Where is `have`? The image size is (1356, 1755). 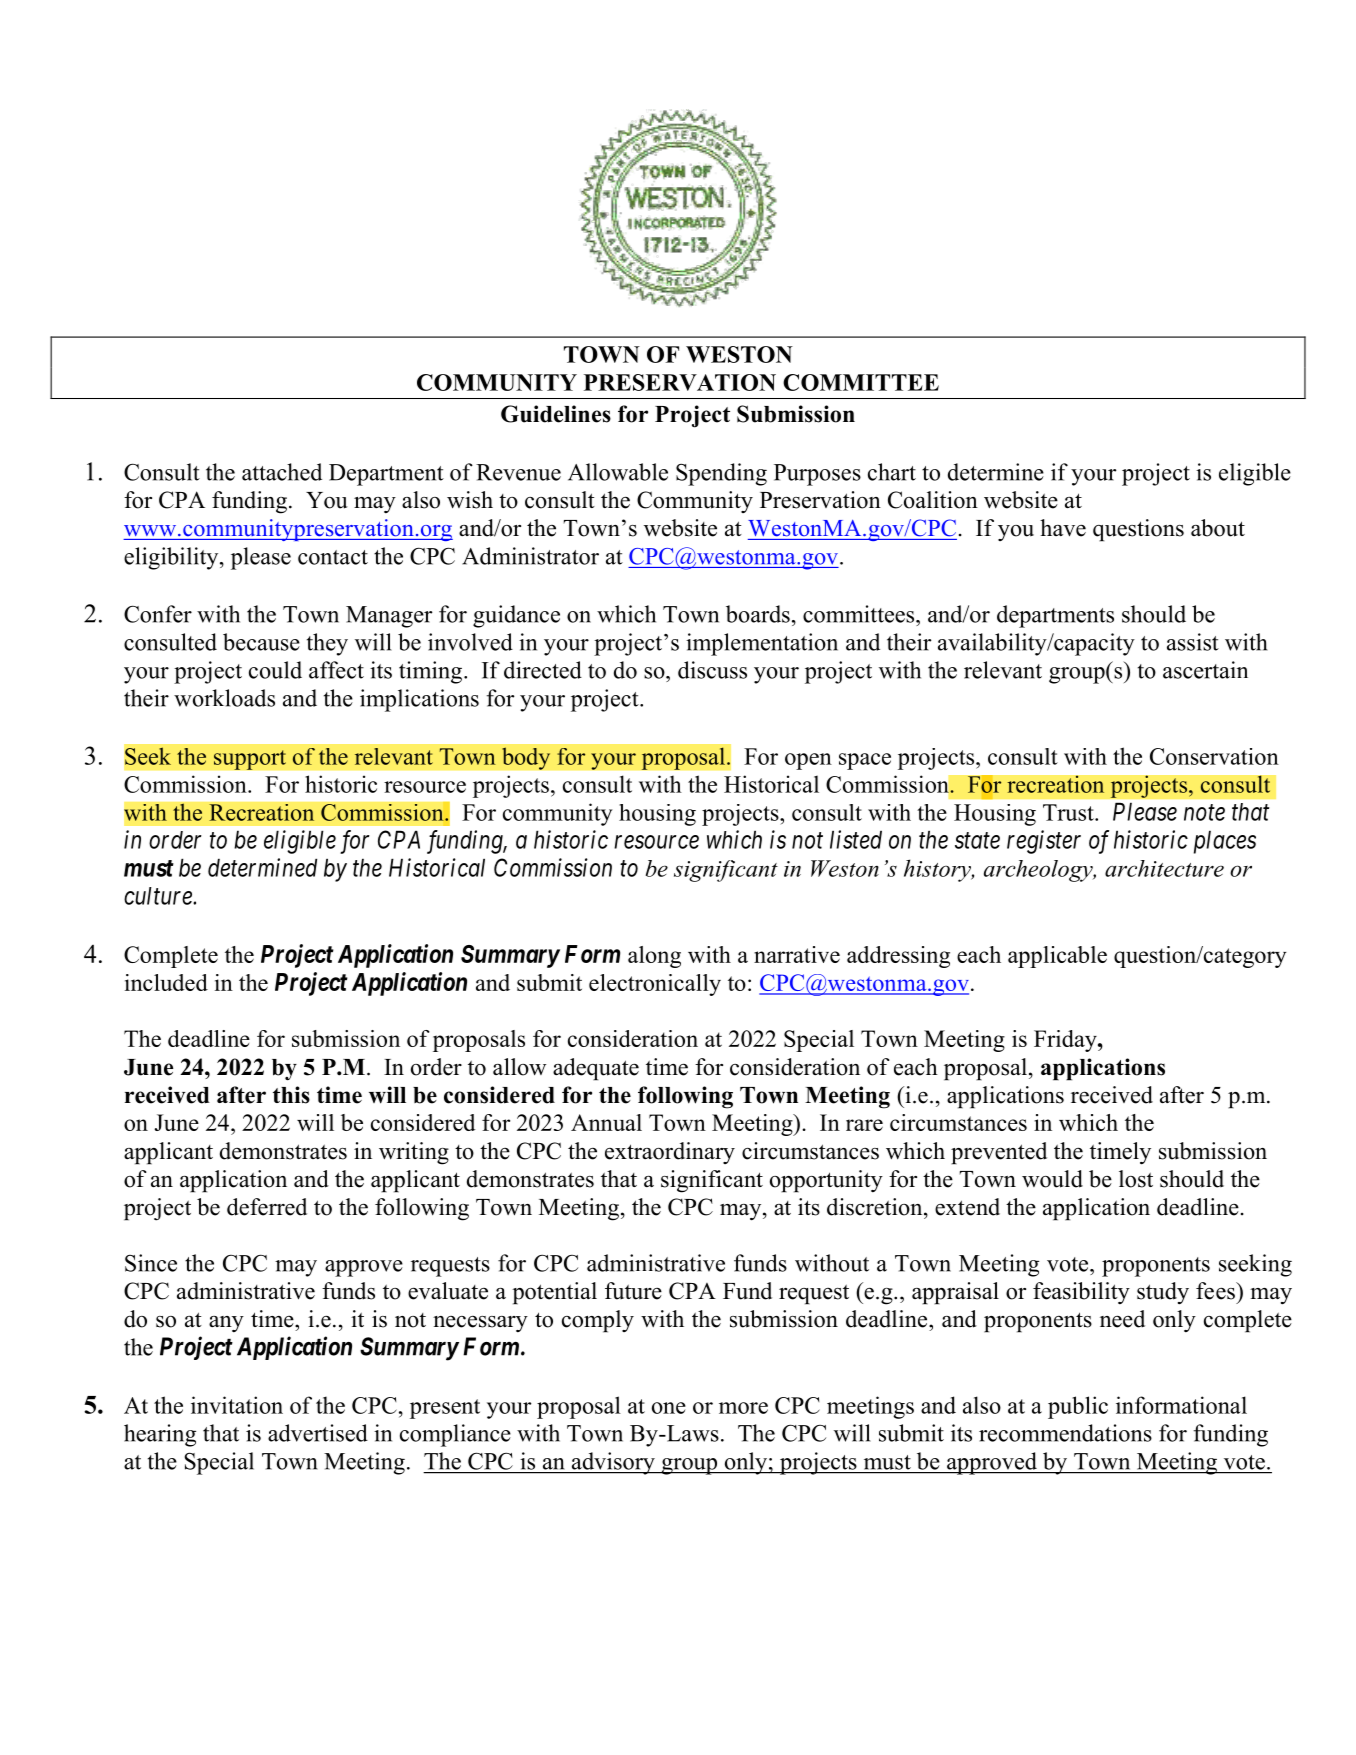
have is located at coordinates (1063, 528).
